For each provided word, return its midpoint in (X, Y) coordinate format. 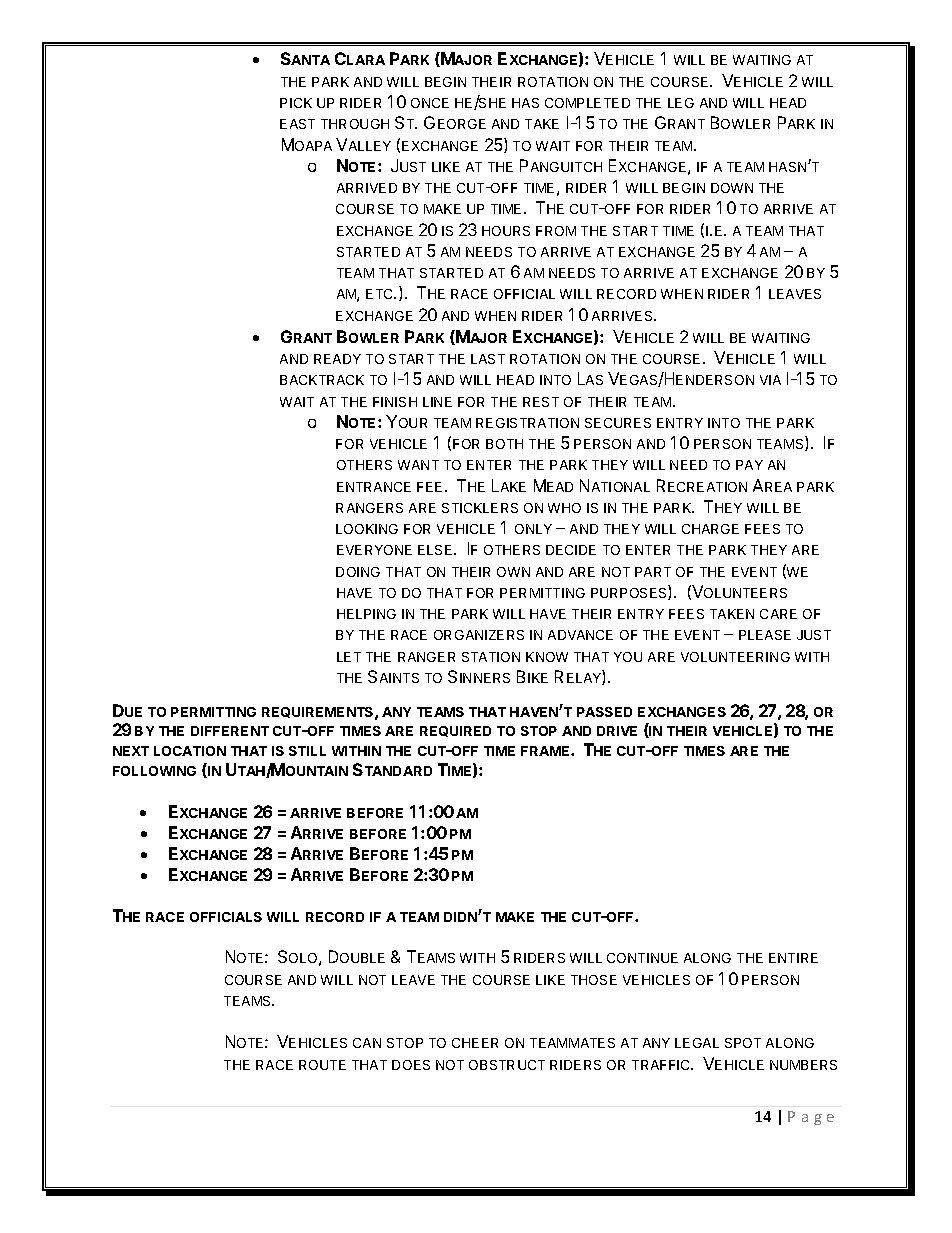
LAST (488, 359)
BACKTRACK (322, 380)
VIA (770, 380)
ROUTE (322, 1065)
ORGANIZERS (479, 635)
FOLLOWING (154, 771)
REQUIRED (455, 731)
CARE (778, 614)
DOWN (732, 188)
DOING (358, 572)
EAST (297, 124)
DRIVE (617, 731)
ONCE (430, 103)
